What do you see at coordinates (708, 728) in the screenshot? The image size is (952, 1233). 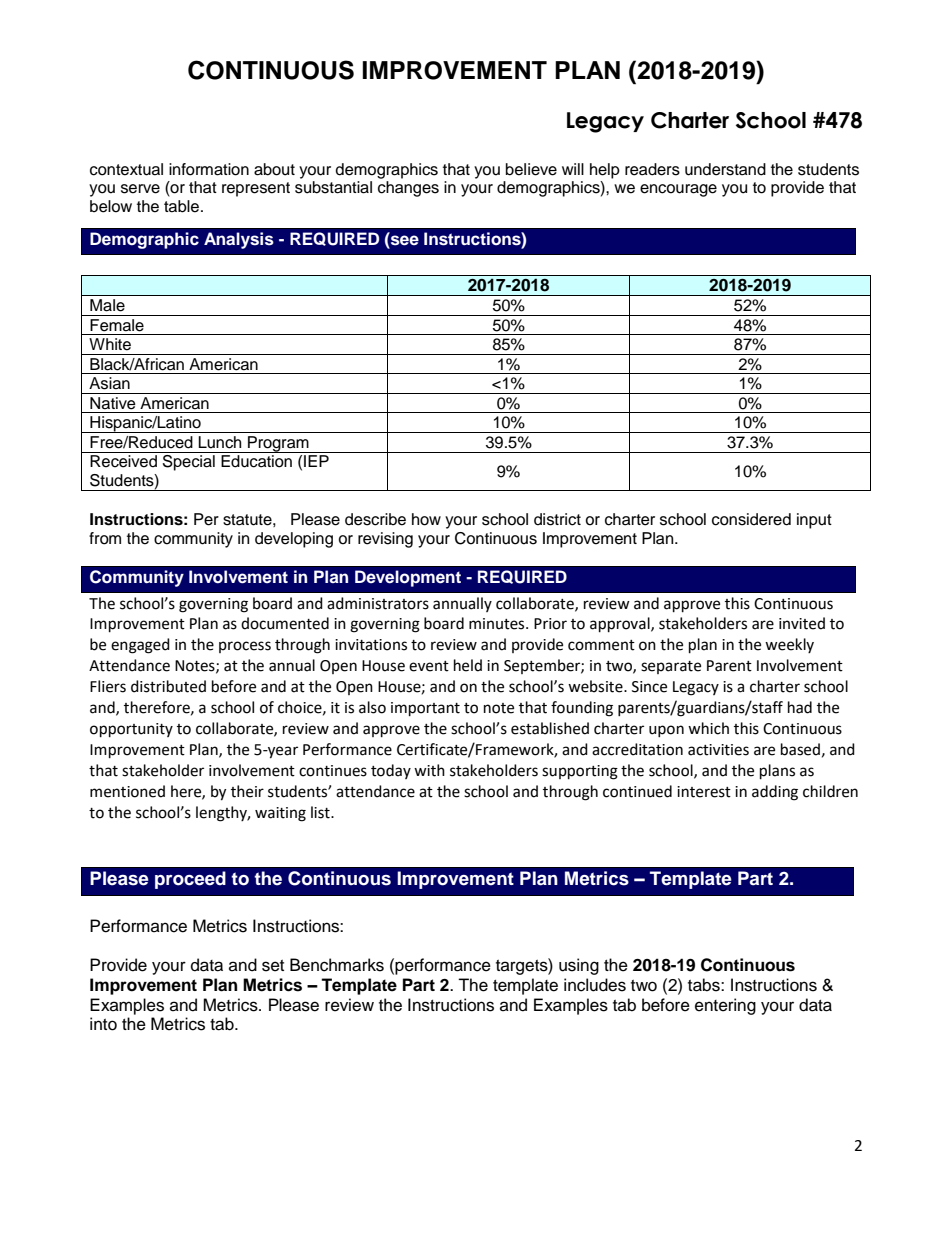 I see `which` at bounding box center [708, 728].
